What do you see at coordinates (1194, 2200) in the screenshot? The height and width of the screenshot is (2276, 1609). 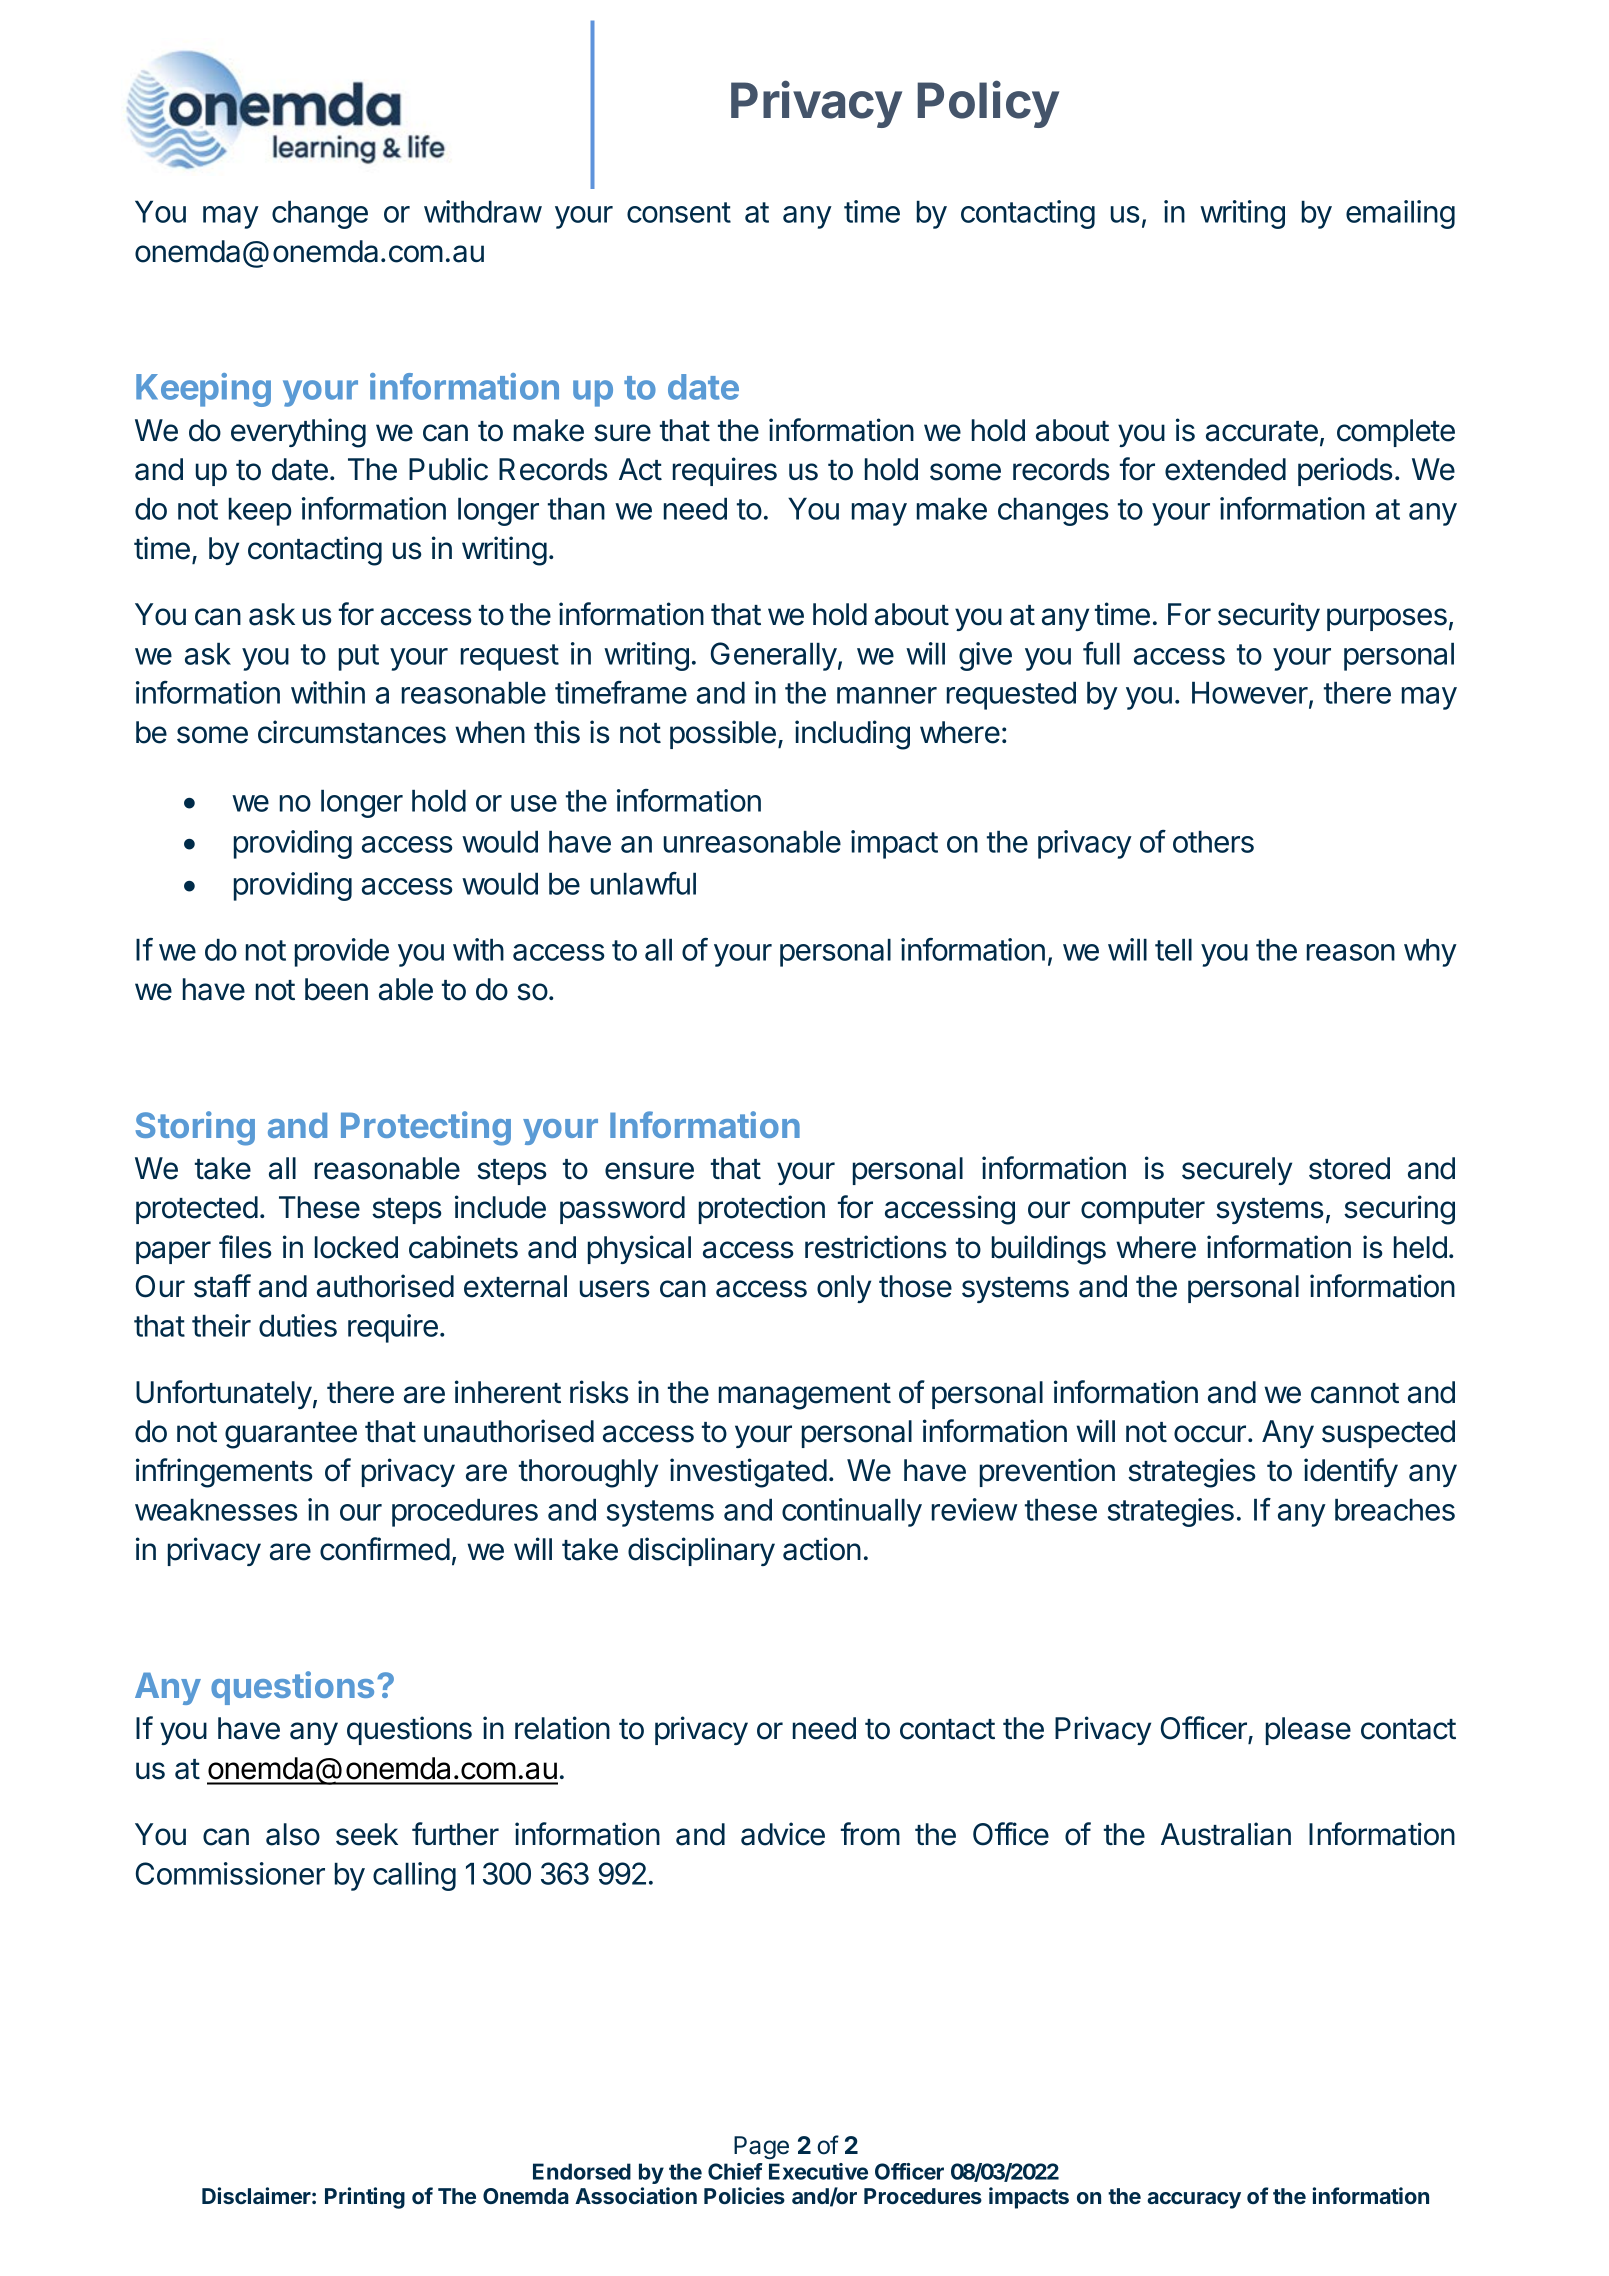 I see `accuracy` at bounding box center [1194, 2200].
